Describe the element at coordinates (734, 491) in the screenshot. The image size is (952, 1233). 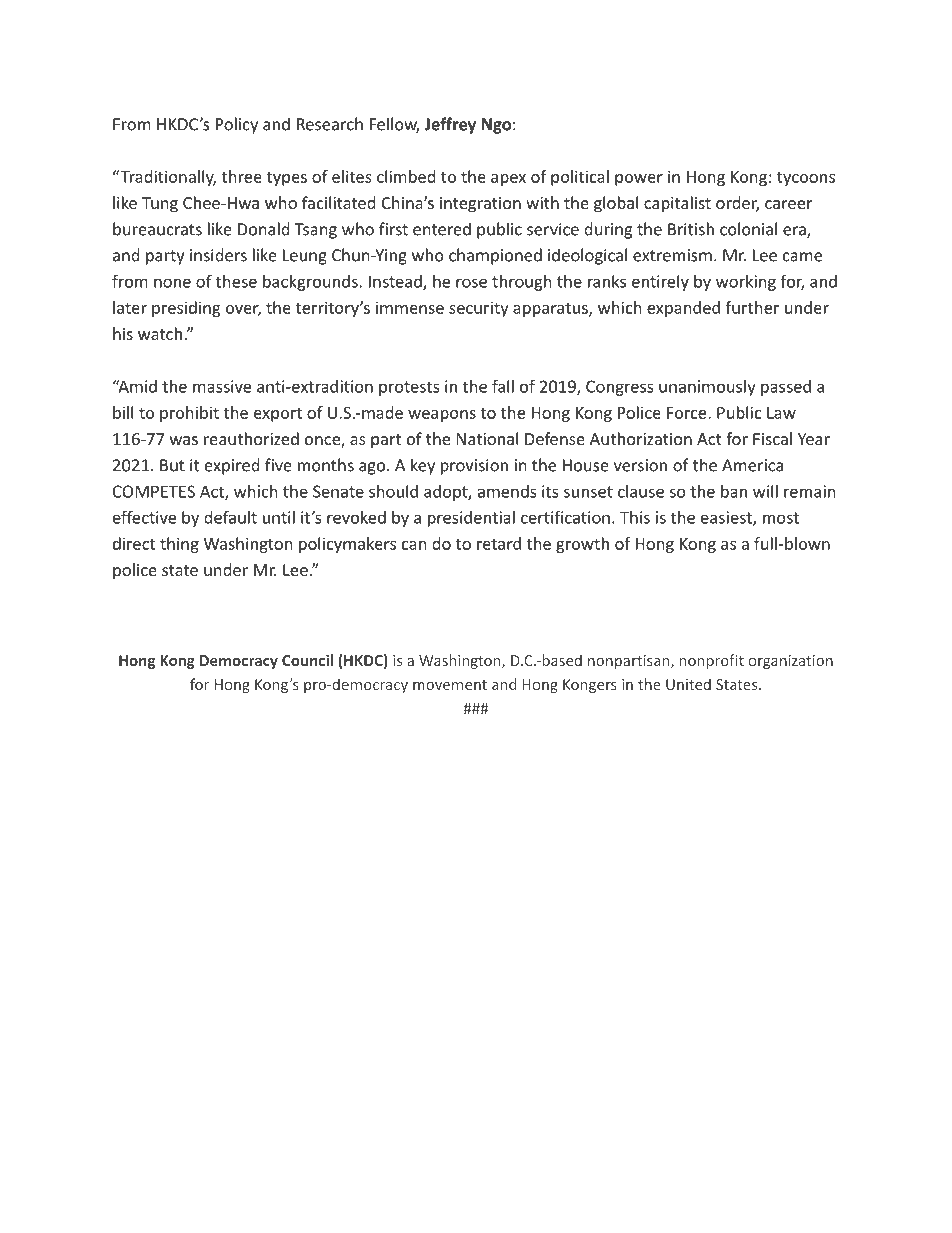
I see `ban` at that location.
